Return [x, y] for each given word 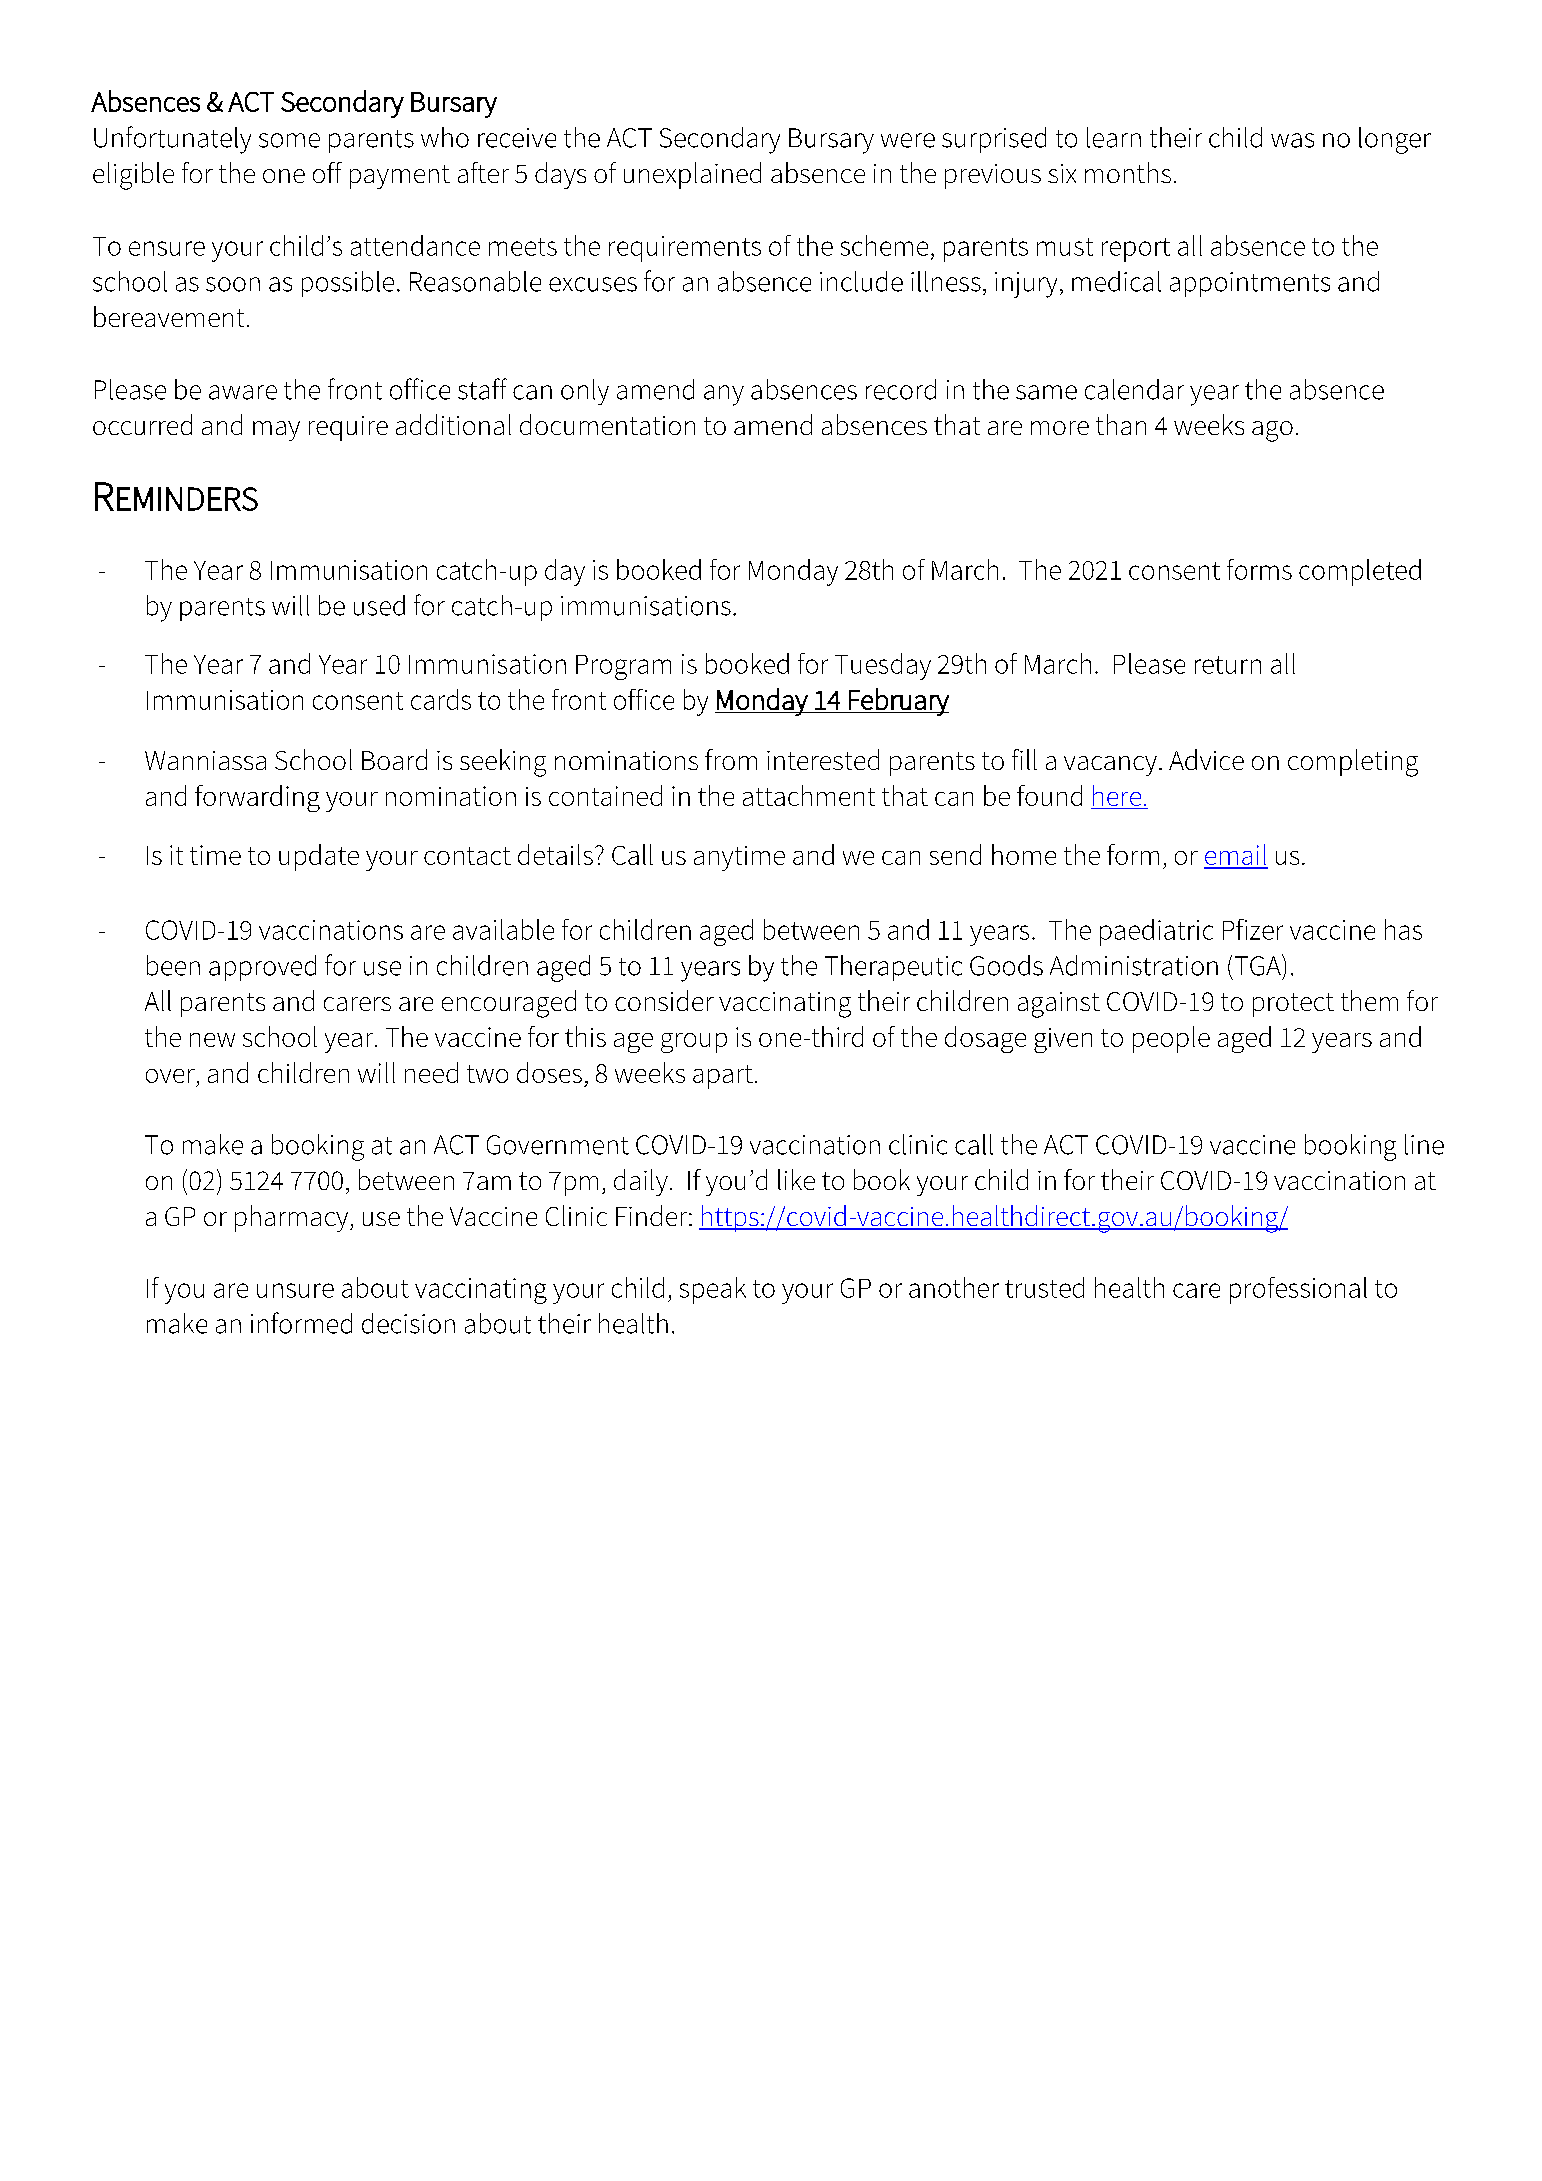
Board [394, 759]
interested [823, 759]
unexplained [692, 175]
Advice [1206, 759]
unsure [295, 1290]
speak [713, 1290]
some [289, 140]
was [1292, 140]
